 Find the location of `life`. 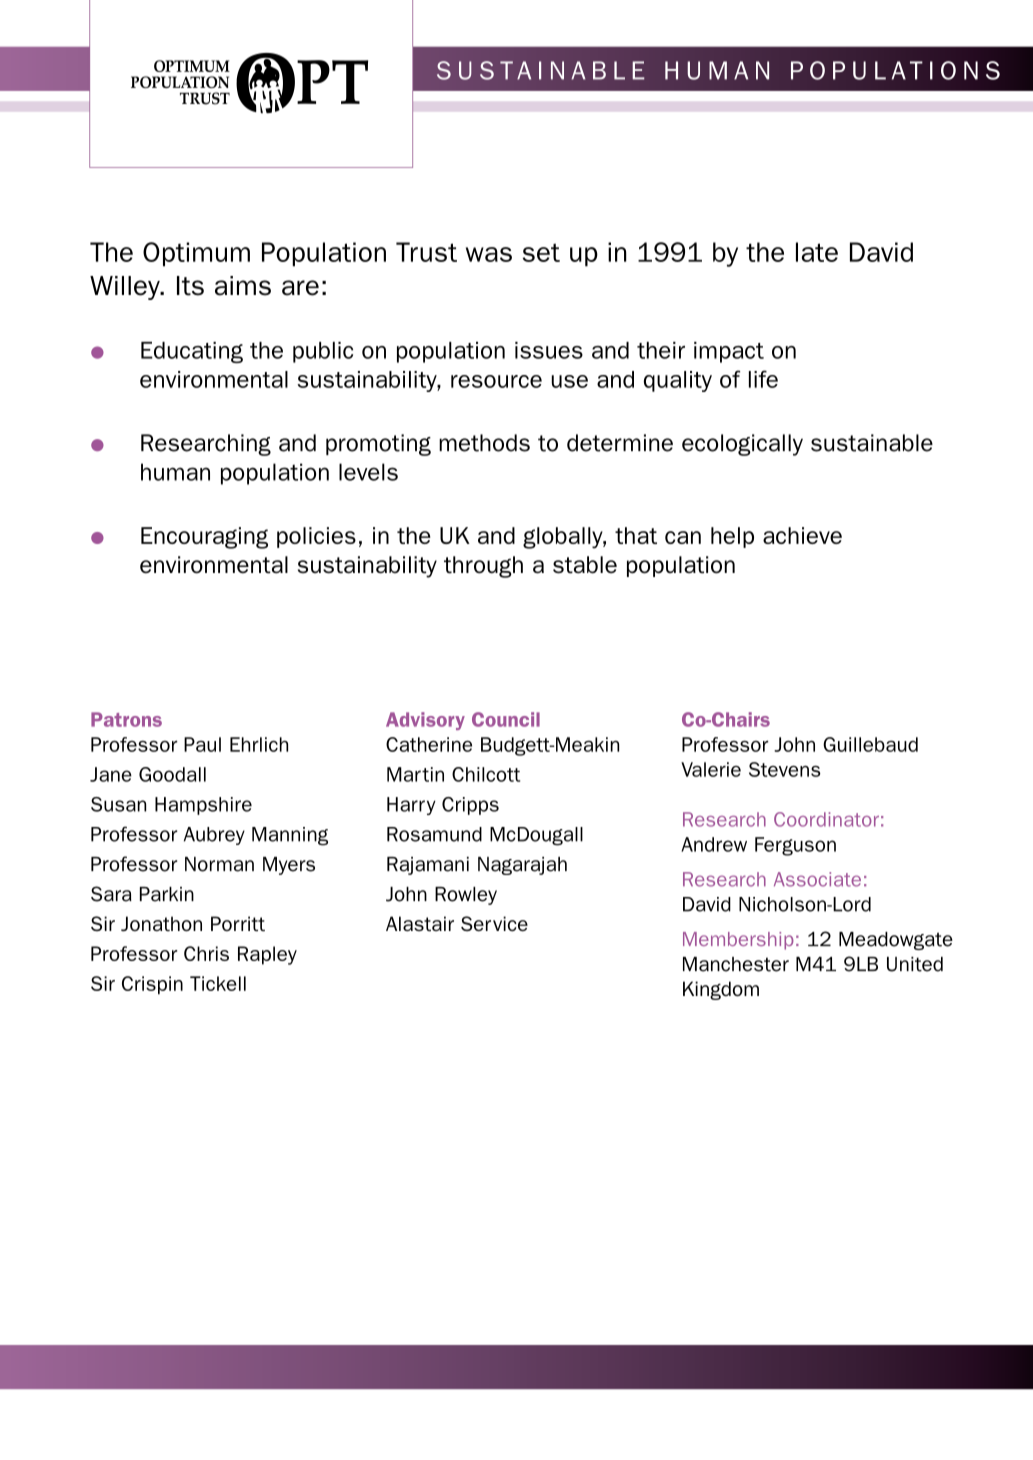

life is located at coordinates (763, 379).
